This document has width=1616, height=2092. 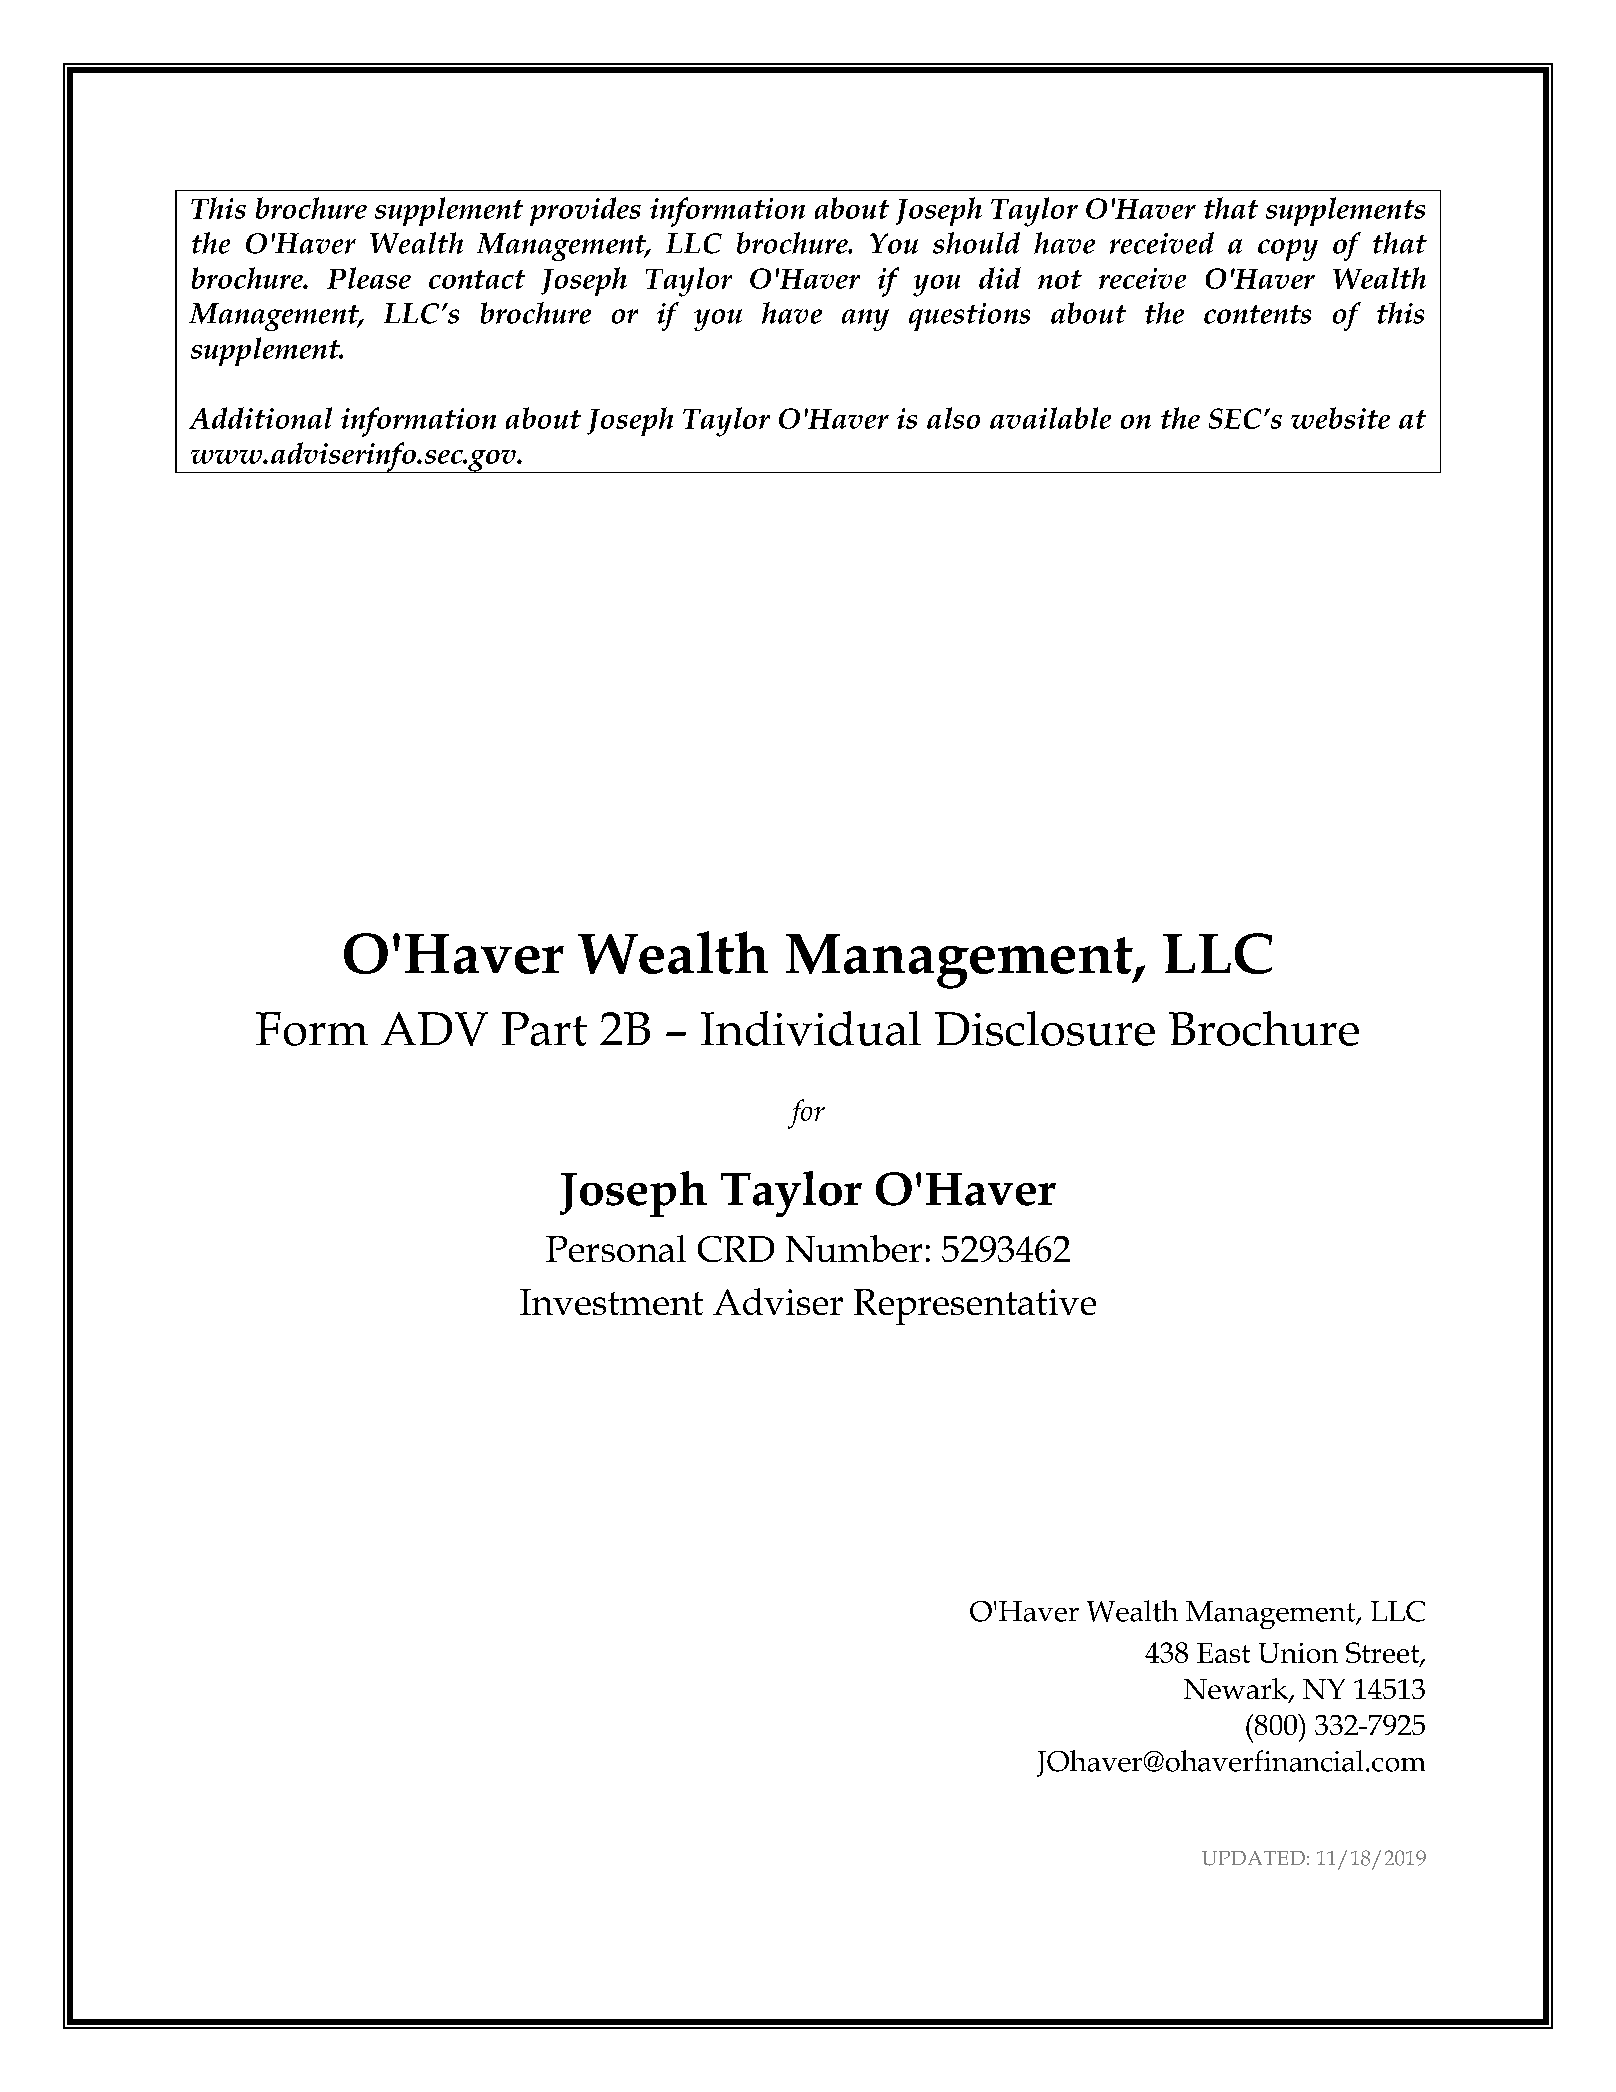 What do you see at coordinates (1045, 1028) in the document?
I see `Disclosure` at bounding box center [1045, 1028].
